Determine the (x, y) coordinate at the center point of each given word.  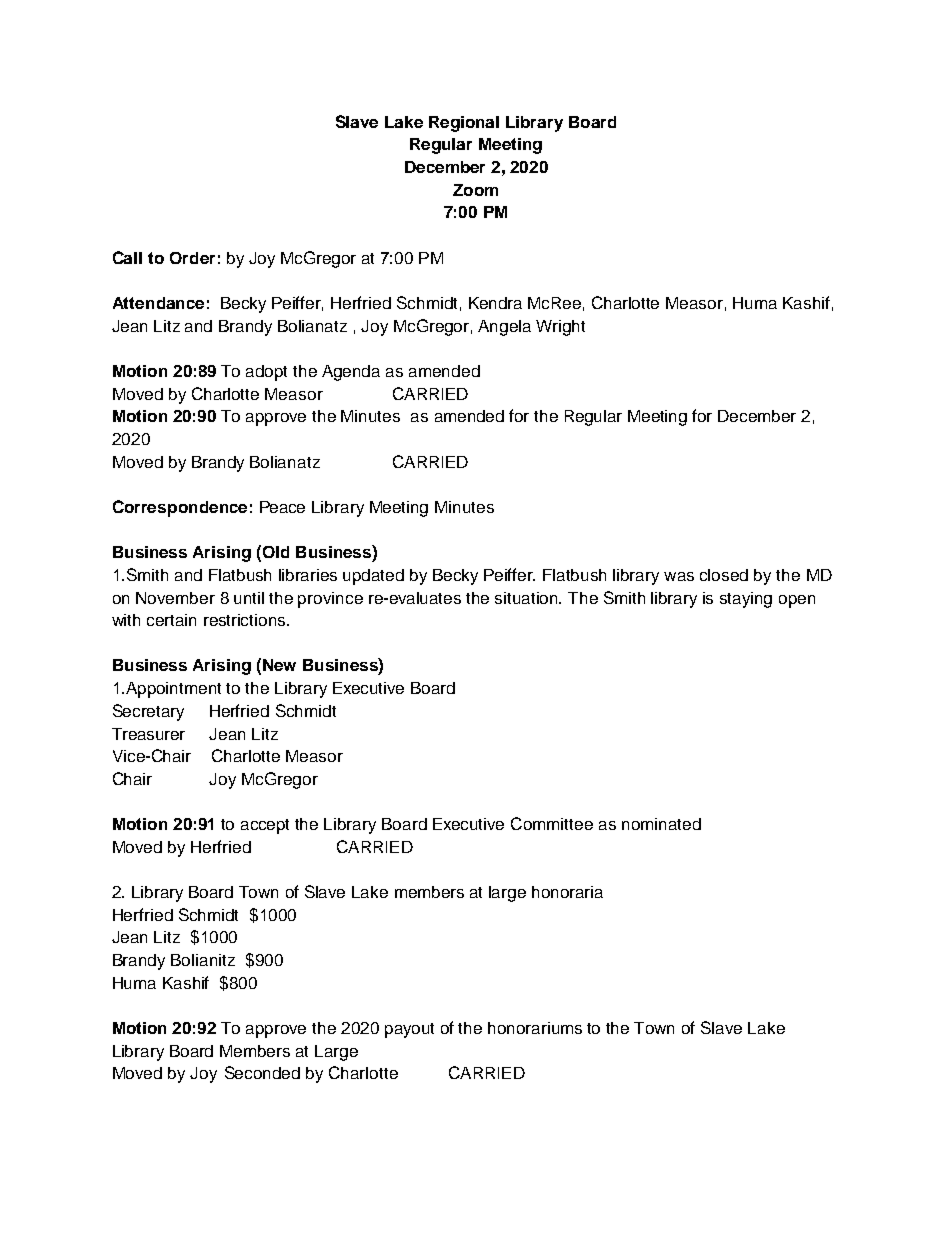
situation (528, 598)
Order (192, 258)
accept (265, 826)
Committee (552, 823)
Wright (560, 328)
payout (409, 1030)
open (797, 601)
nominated (661, 824)
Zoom (475, 190)
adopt (266, 373)
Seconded (262, 1072)
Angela (504, 328)
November (175, 598)
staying (746, 600)
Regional (464, 124)
